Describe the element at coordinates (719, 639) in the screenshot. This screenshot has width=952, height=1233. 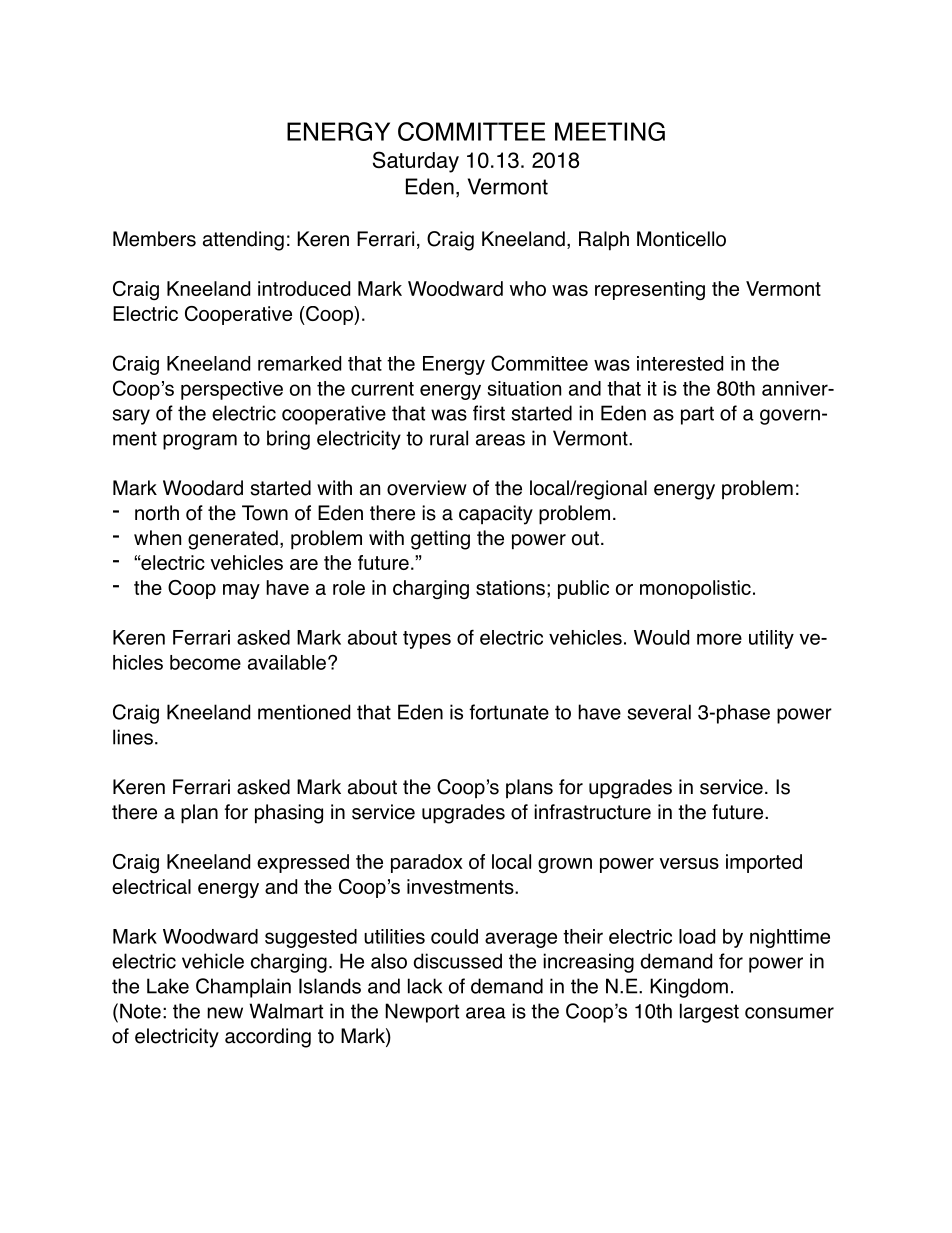
I see `more` at that location.
